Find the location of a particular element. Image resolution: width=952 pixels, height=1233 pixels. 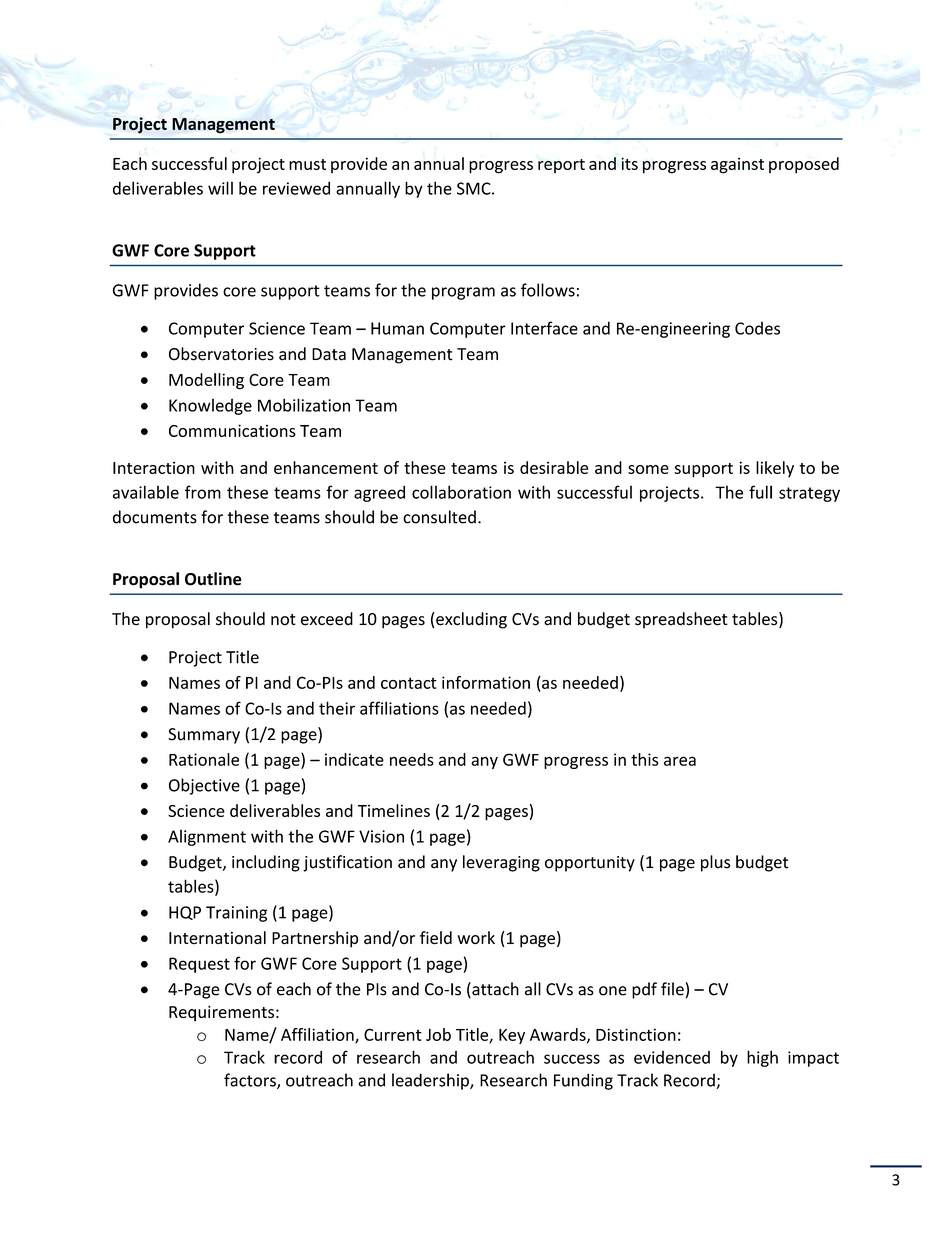

will is located at coordinates (220, 188).
